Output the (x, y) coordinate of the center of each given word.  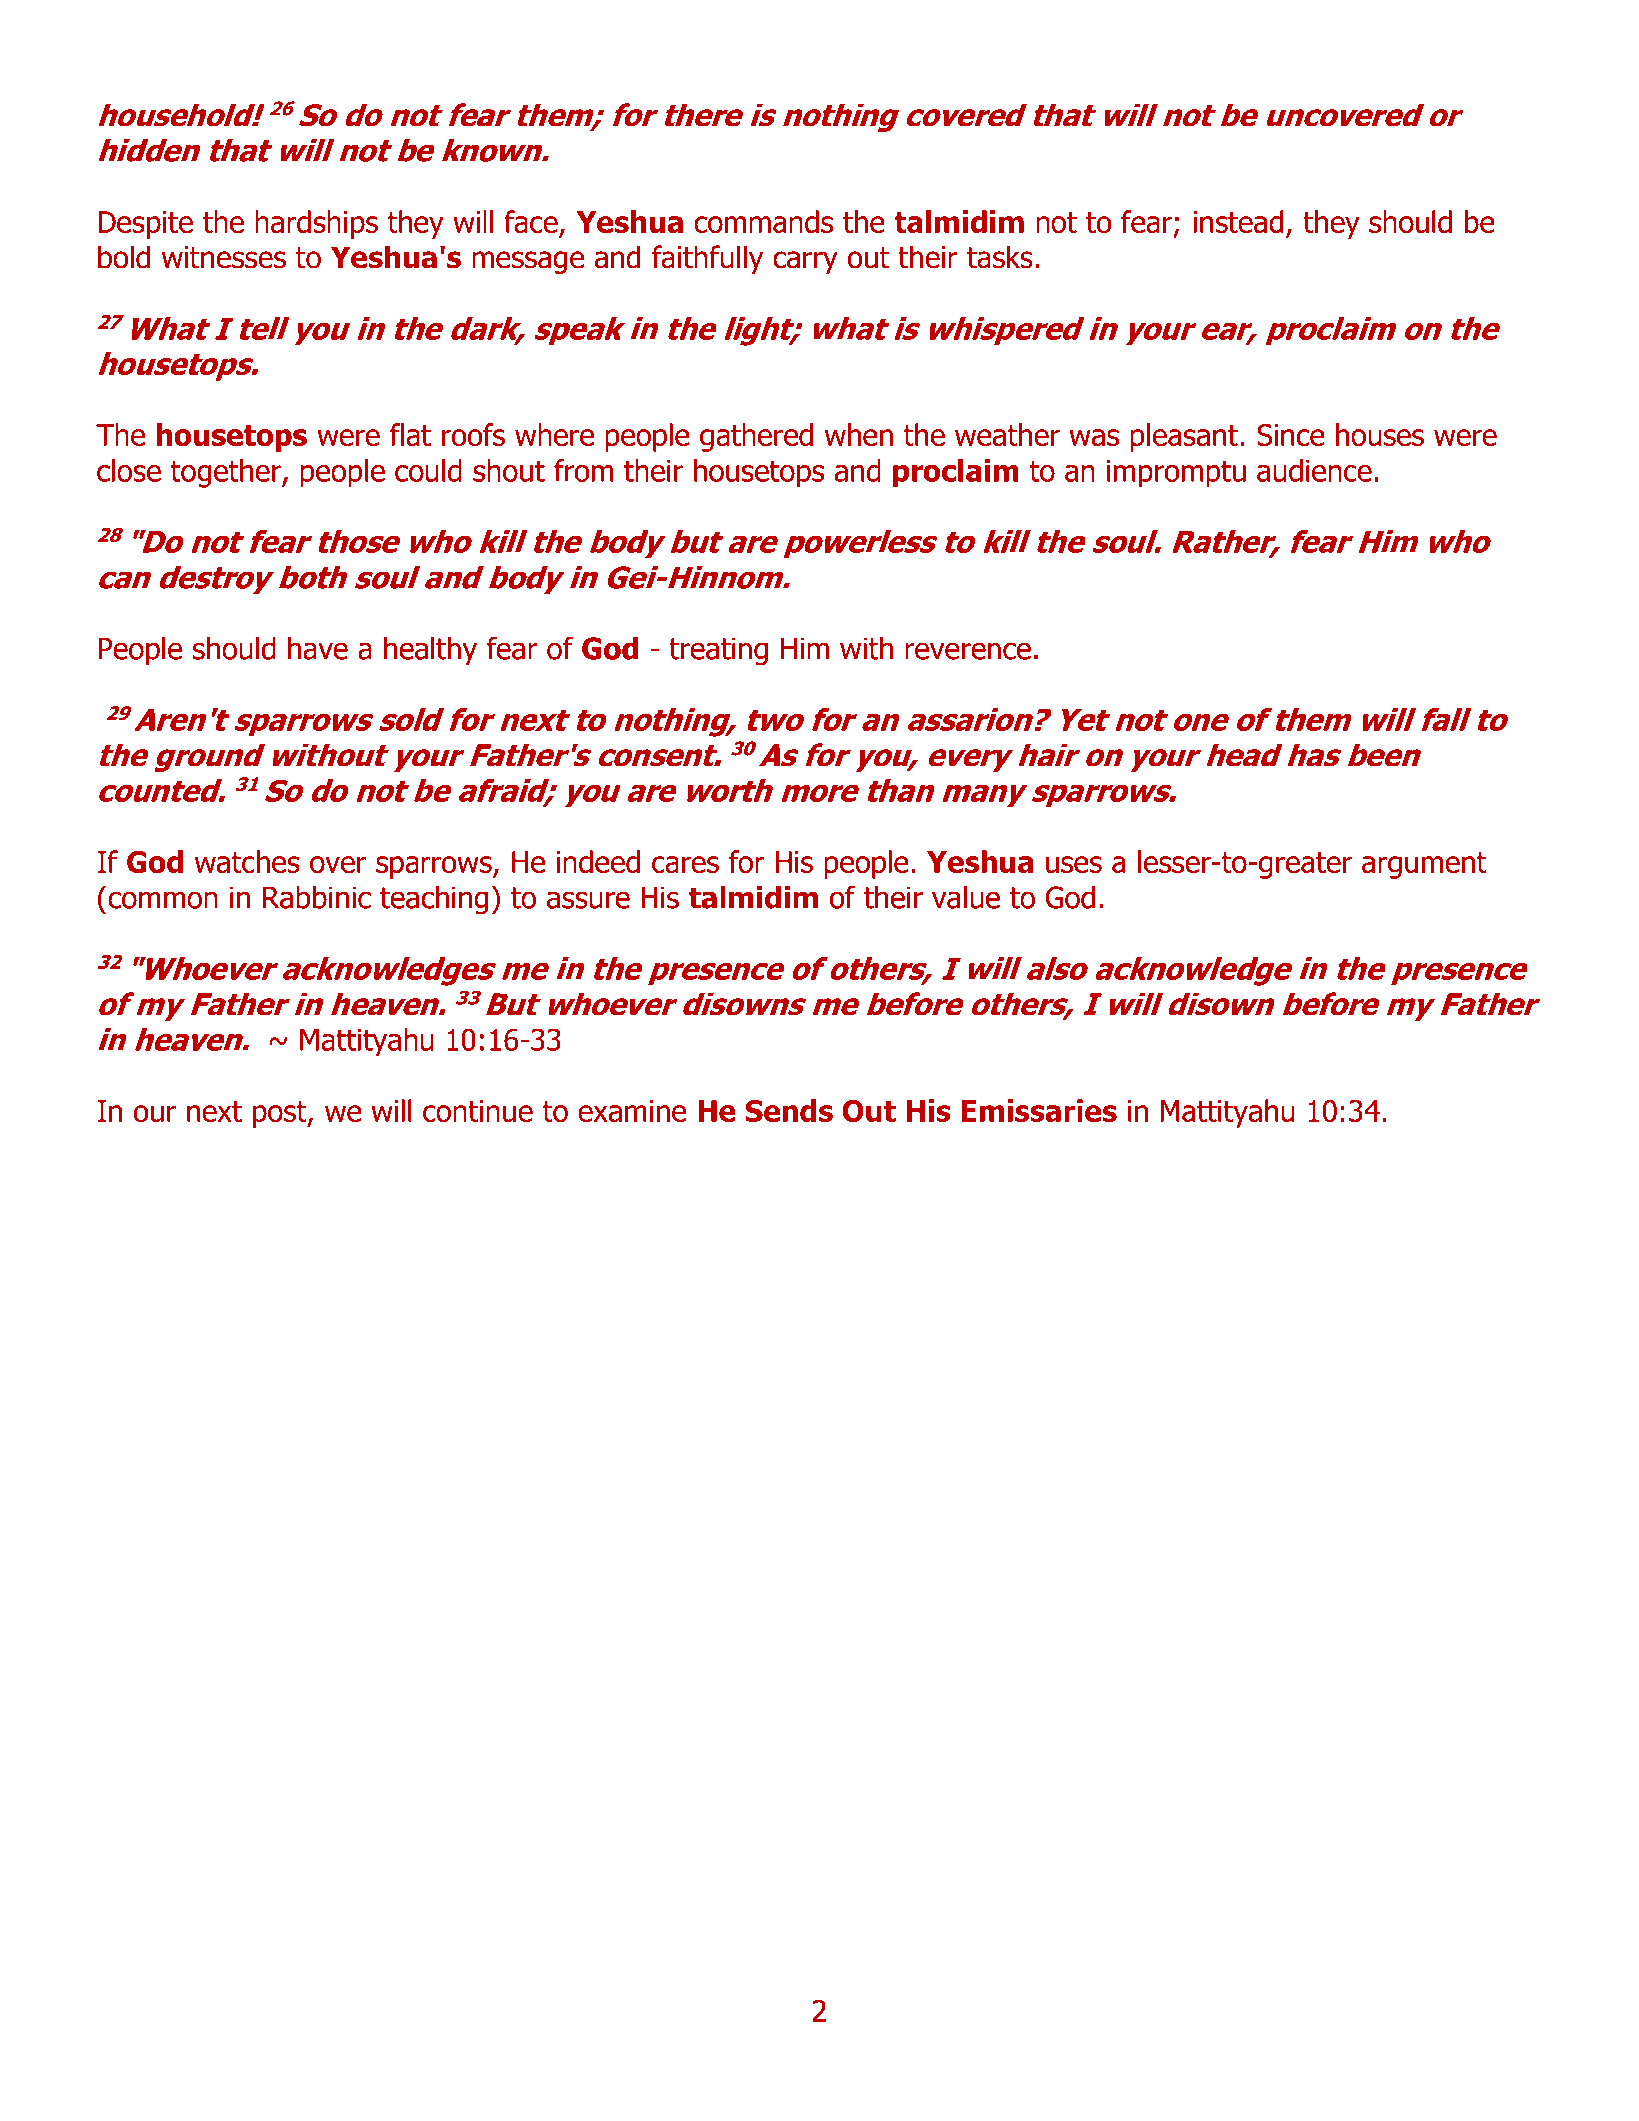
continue (478, 1111)
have (318, 648)
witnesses (224, 257)
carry (805, 262)
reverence (968, 651)
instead (1238, 221)
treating (718, 651)
